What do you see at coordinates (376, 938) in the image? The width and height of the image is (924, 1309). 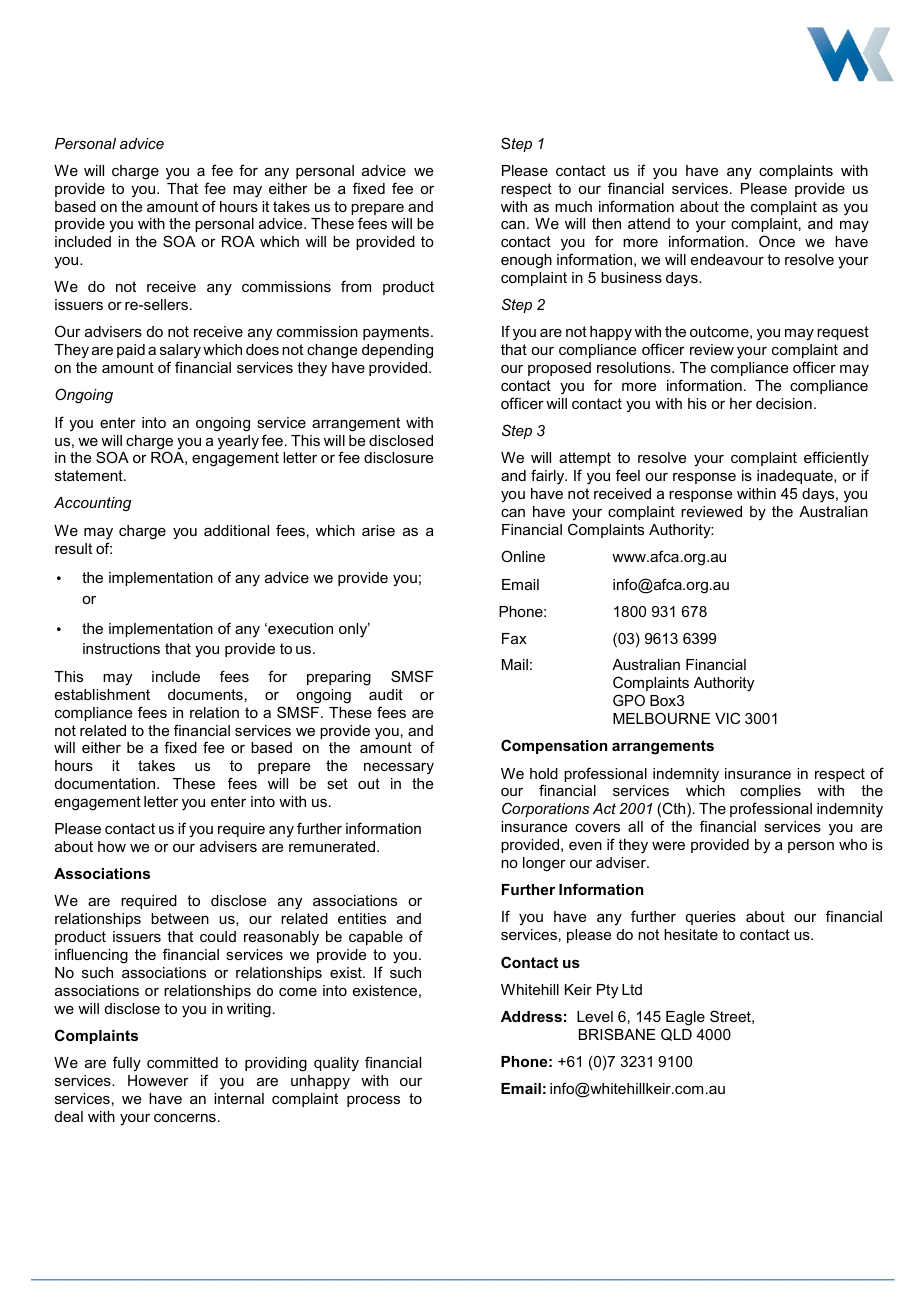 I see `capable` at bounding box center [376, 938].
